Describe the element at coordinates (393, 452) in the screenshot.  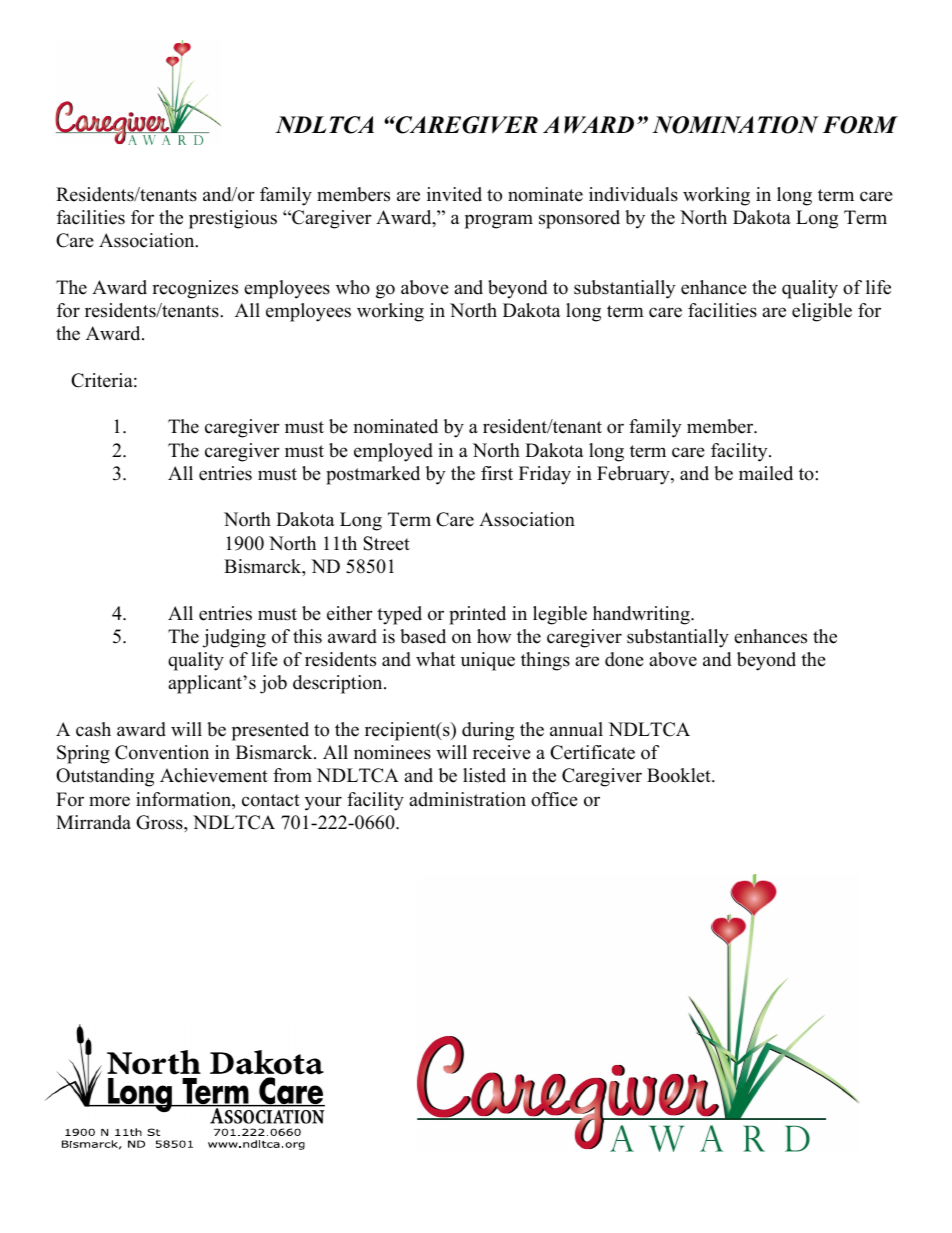
I see `employed` at that location.
